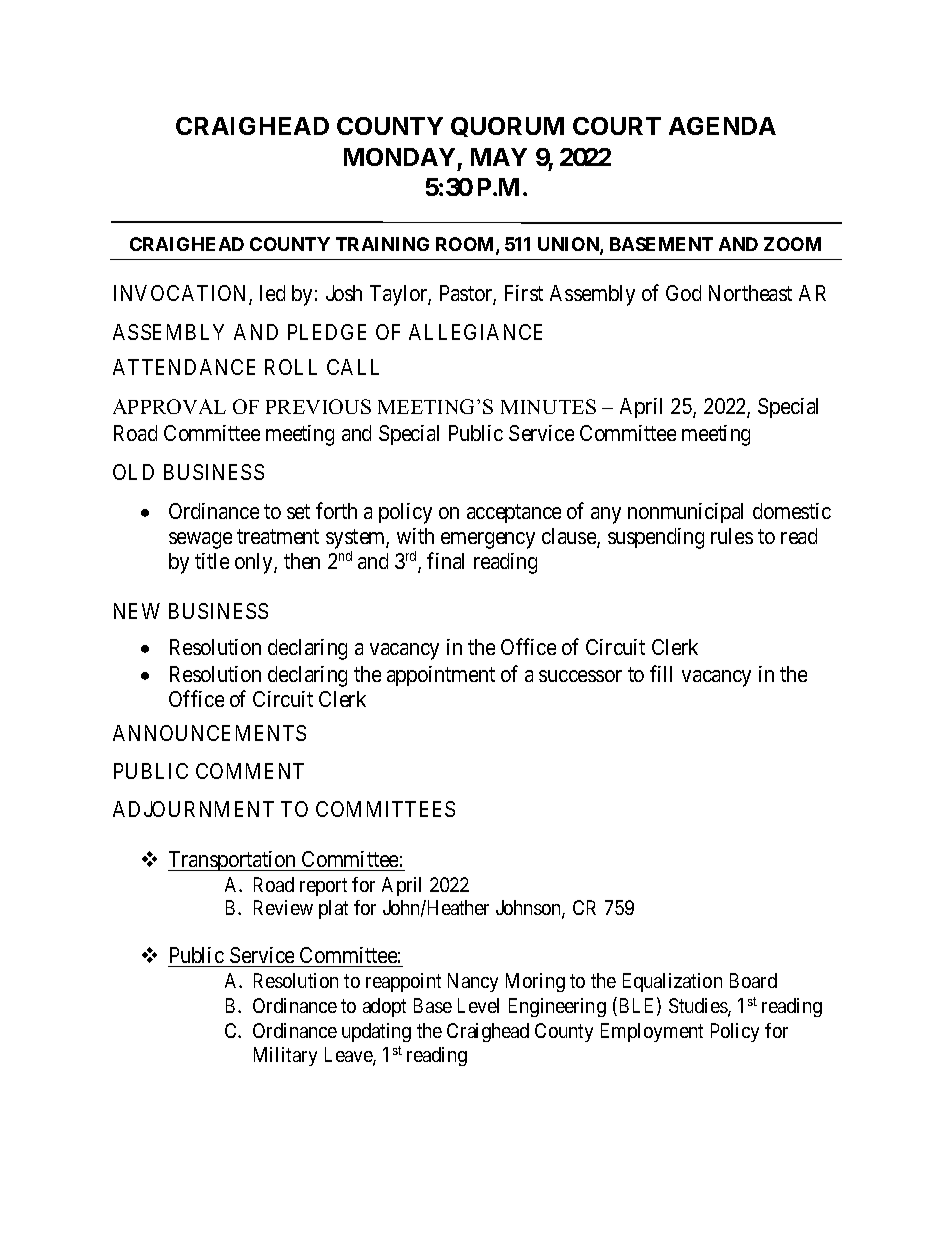 The image size is (952, 1233). Describe the element at coordinates (499, 157) in the screenshot. I see `MAY` at that location.
